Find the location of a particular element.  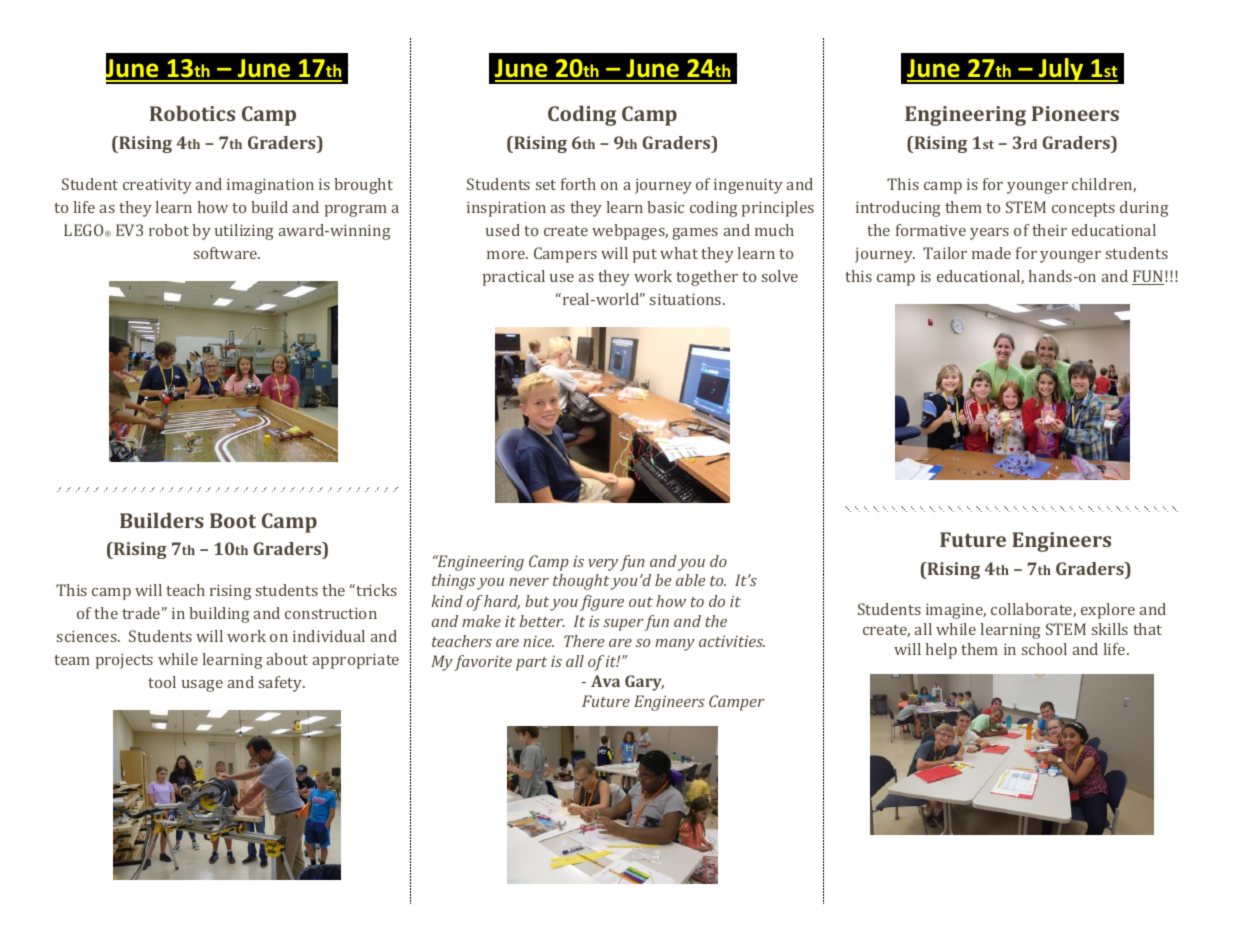

creativity is located at coordinates (157, 186).
